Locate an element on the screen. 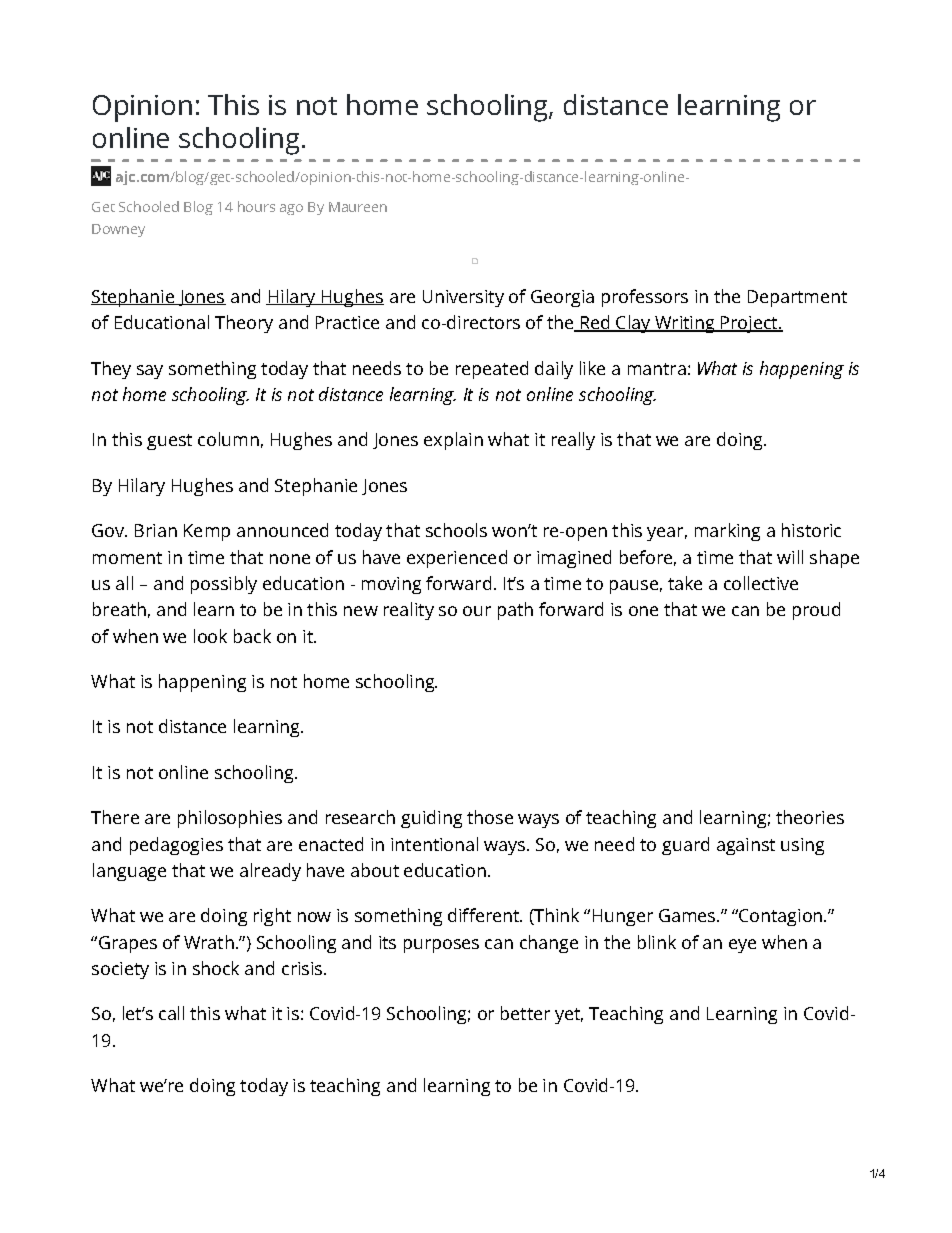  path is located at coordinates (515, 611).
